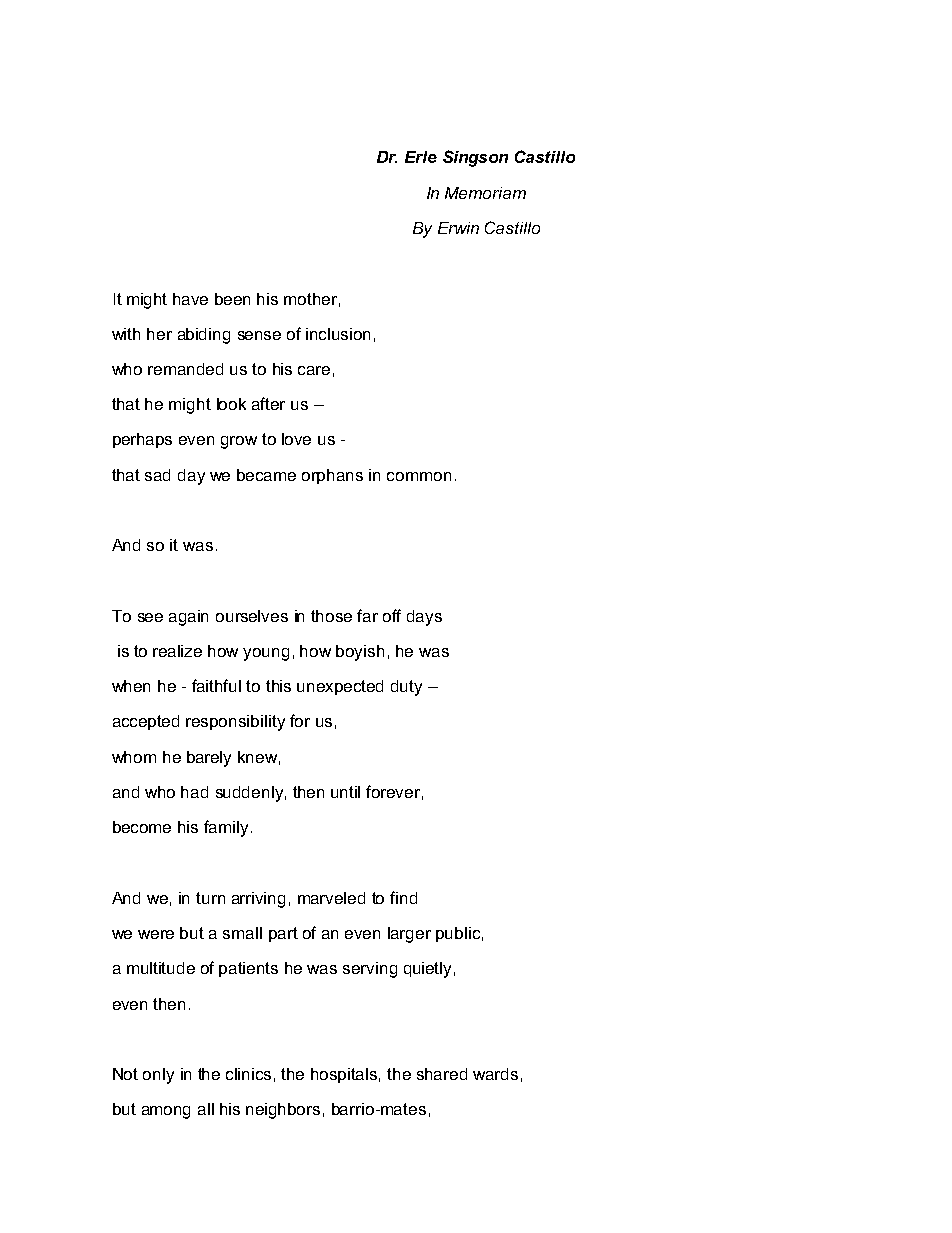 Image resolution: width=952 pixels, height=1233 pixels. What do you see at coordinates (158, 1076) in the page?
I see `only` at bounding box center [158, 1076].
